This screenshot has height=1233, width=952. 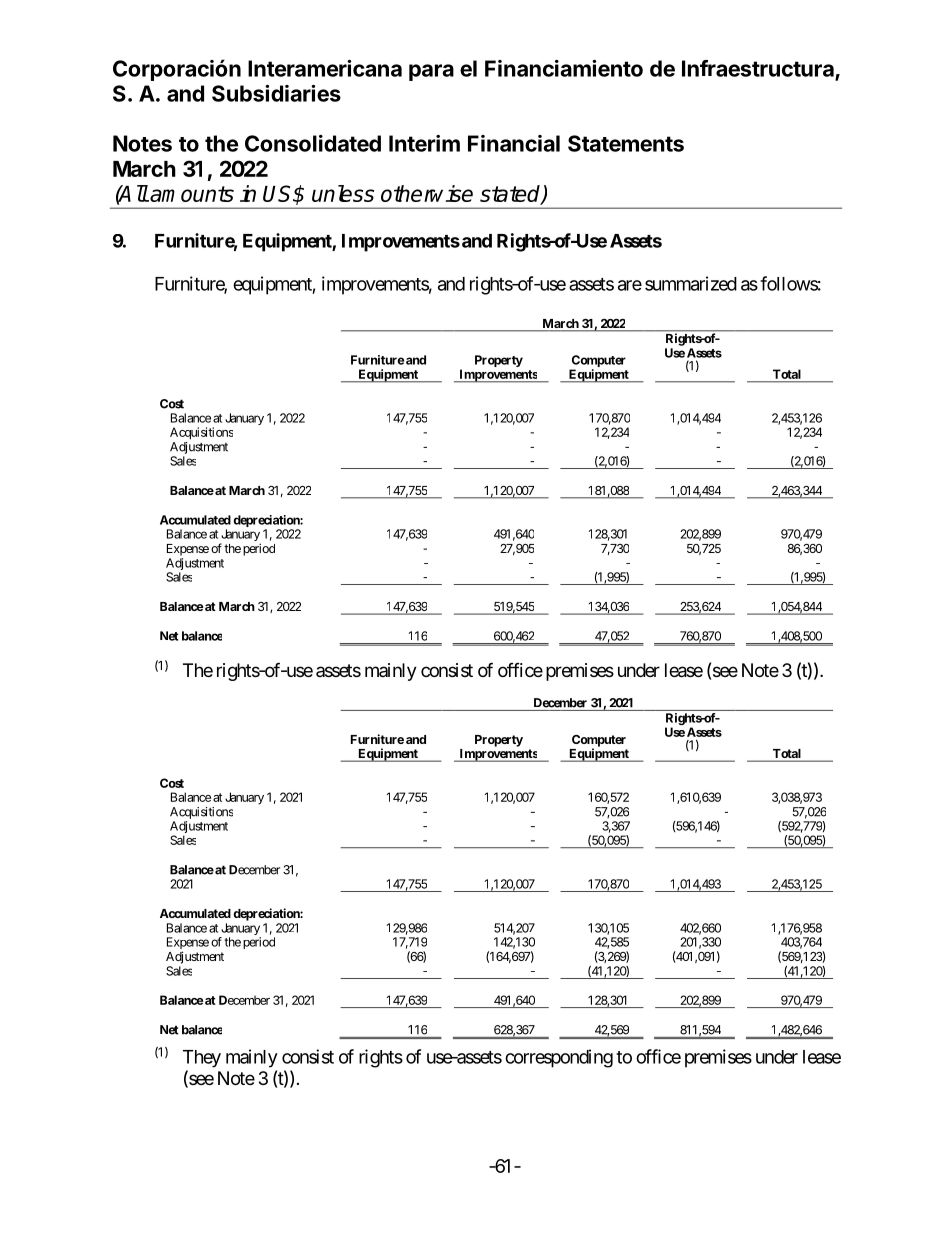 What do you see at coordinates (202, 1059) in the screenshot?
I see `They` at bounding box center [202, 1059].
